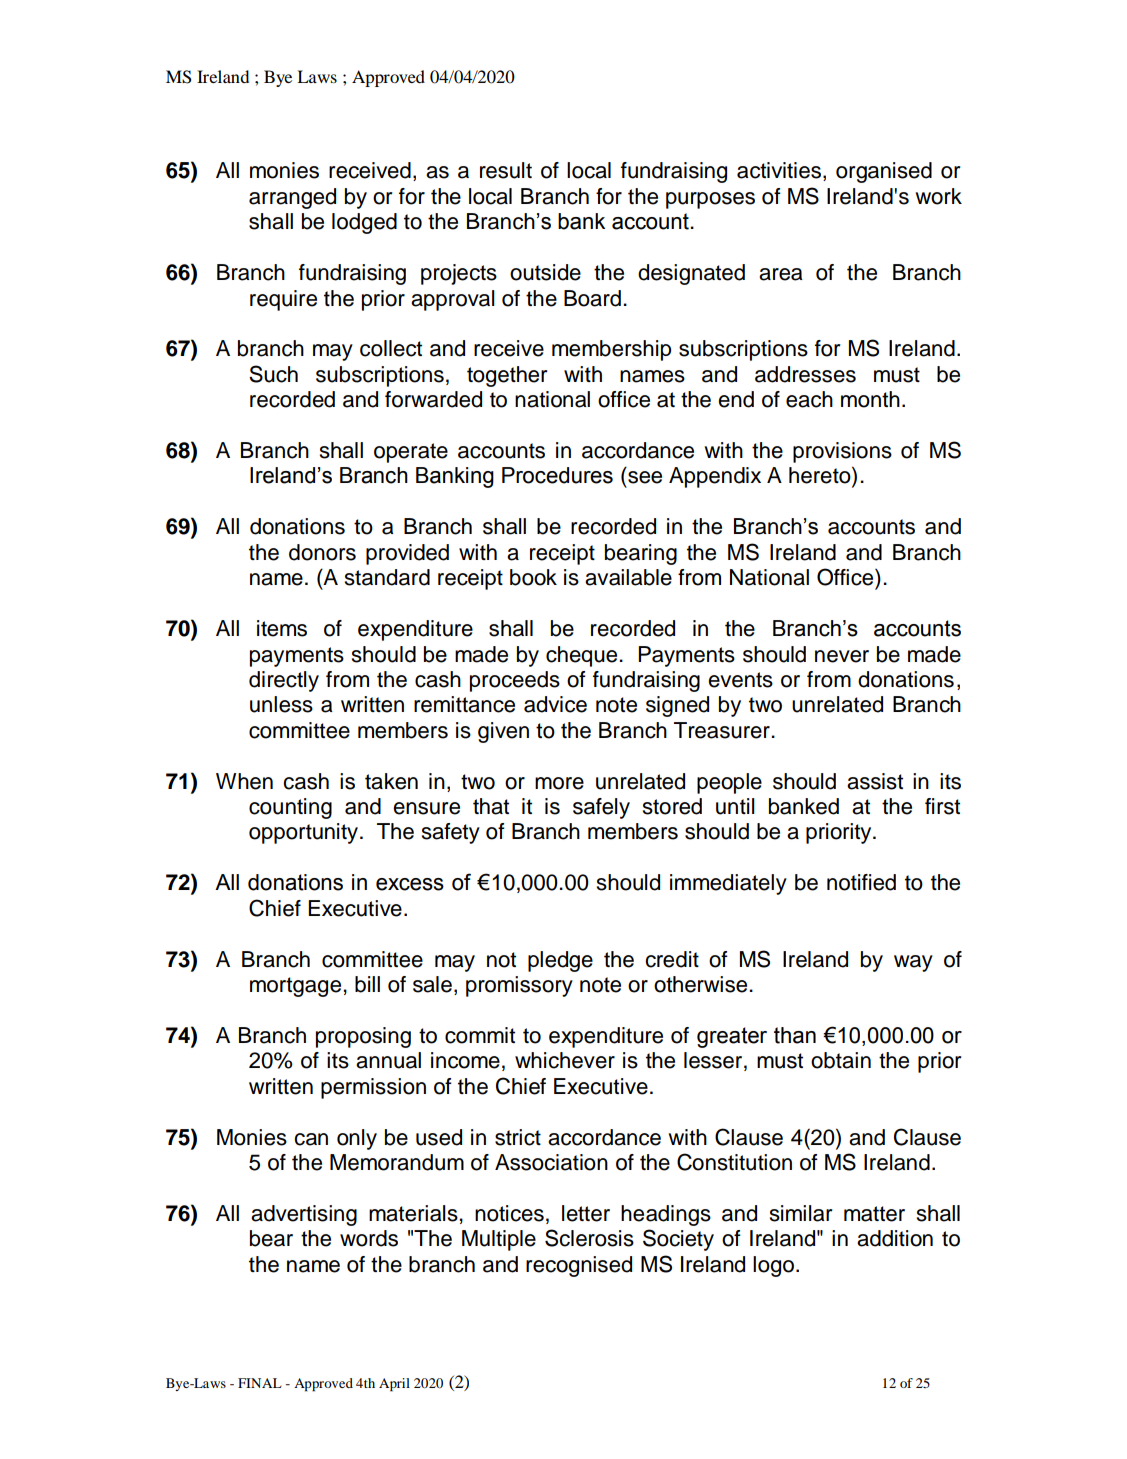 Image resolution: width=1127 pixels, height=1459 pixels. I want to click on outside, so click(545, 272).
